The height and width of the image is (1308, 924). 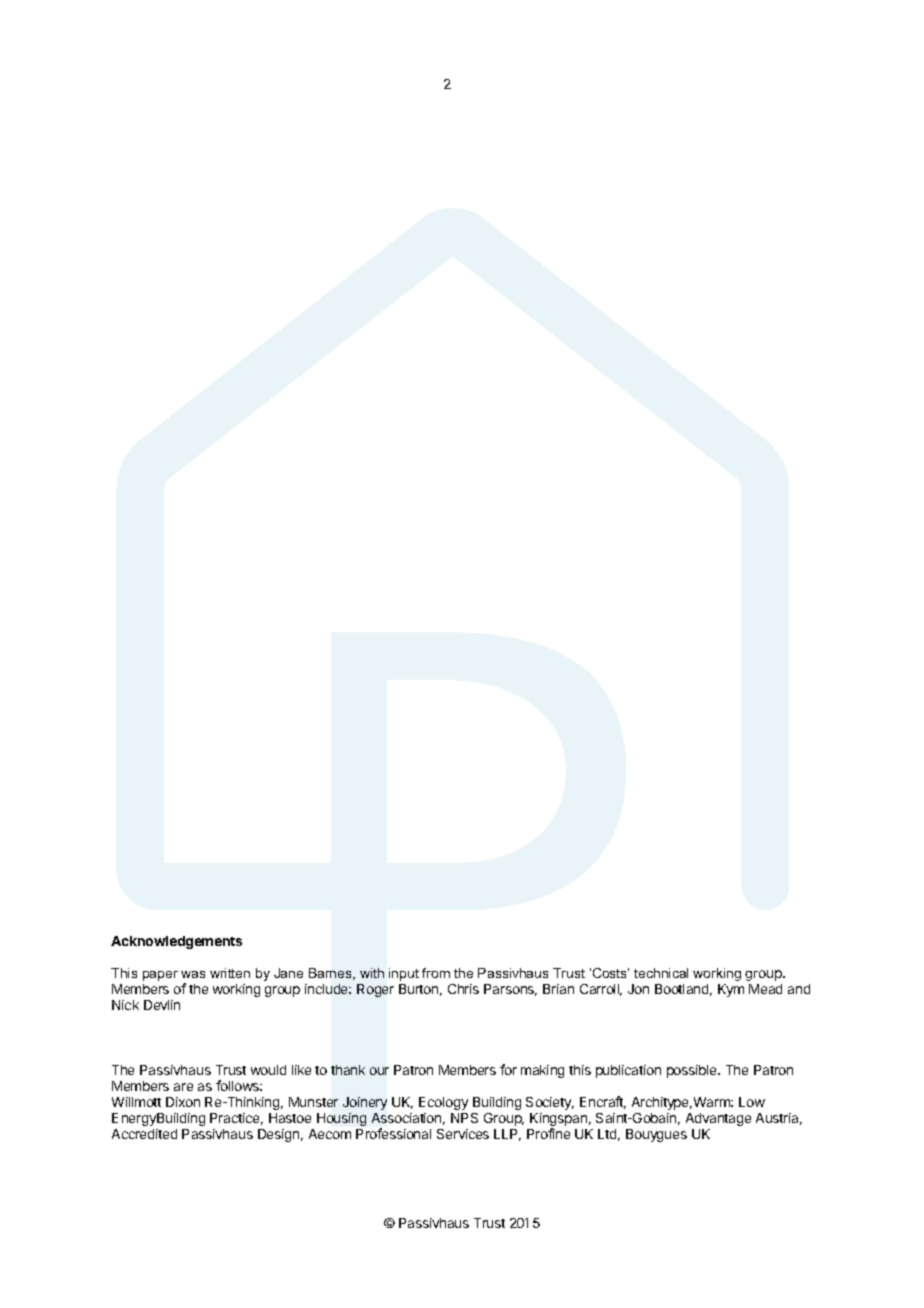 What do you see at coordinates (436, 973) in the image?
I see `from` at bounding box center [436, 973].
